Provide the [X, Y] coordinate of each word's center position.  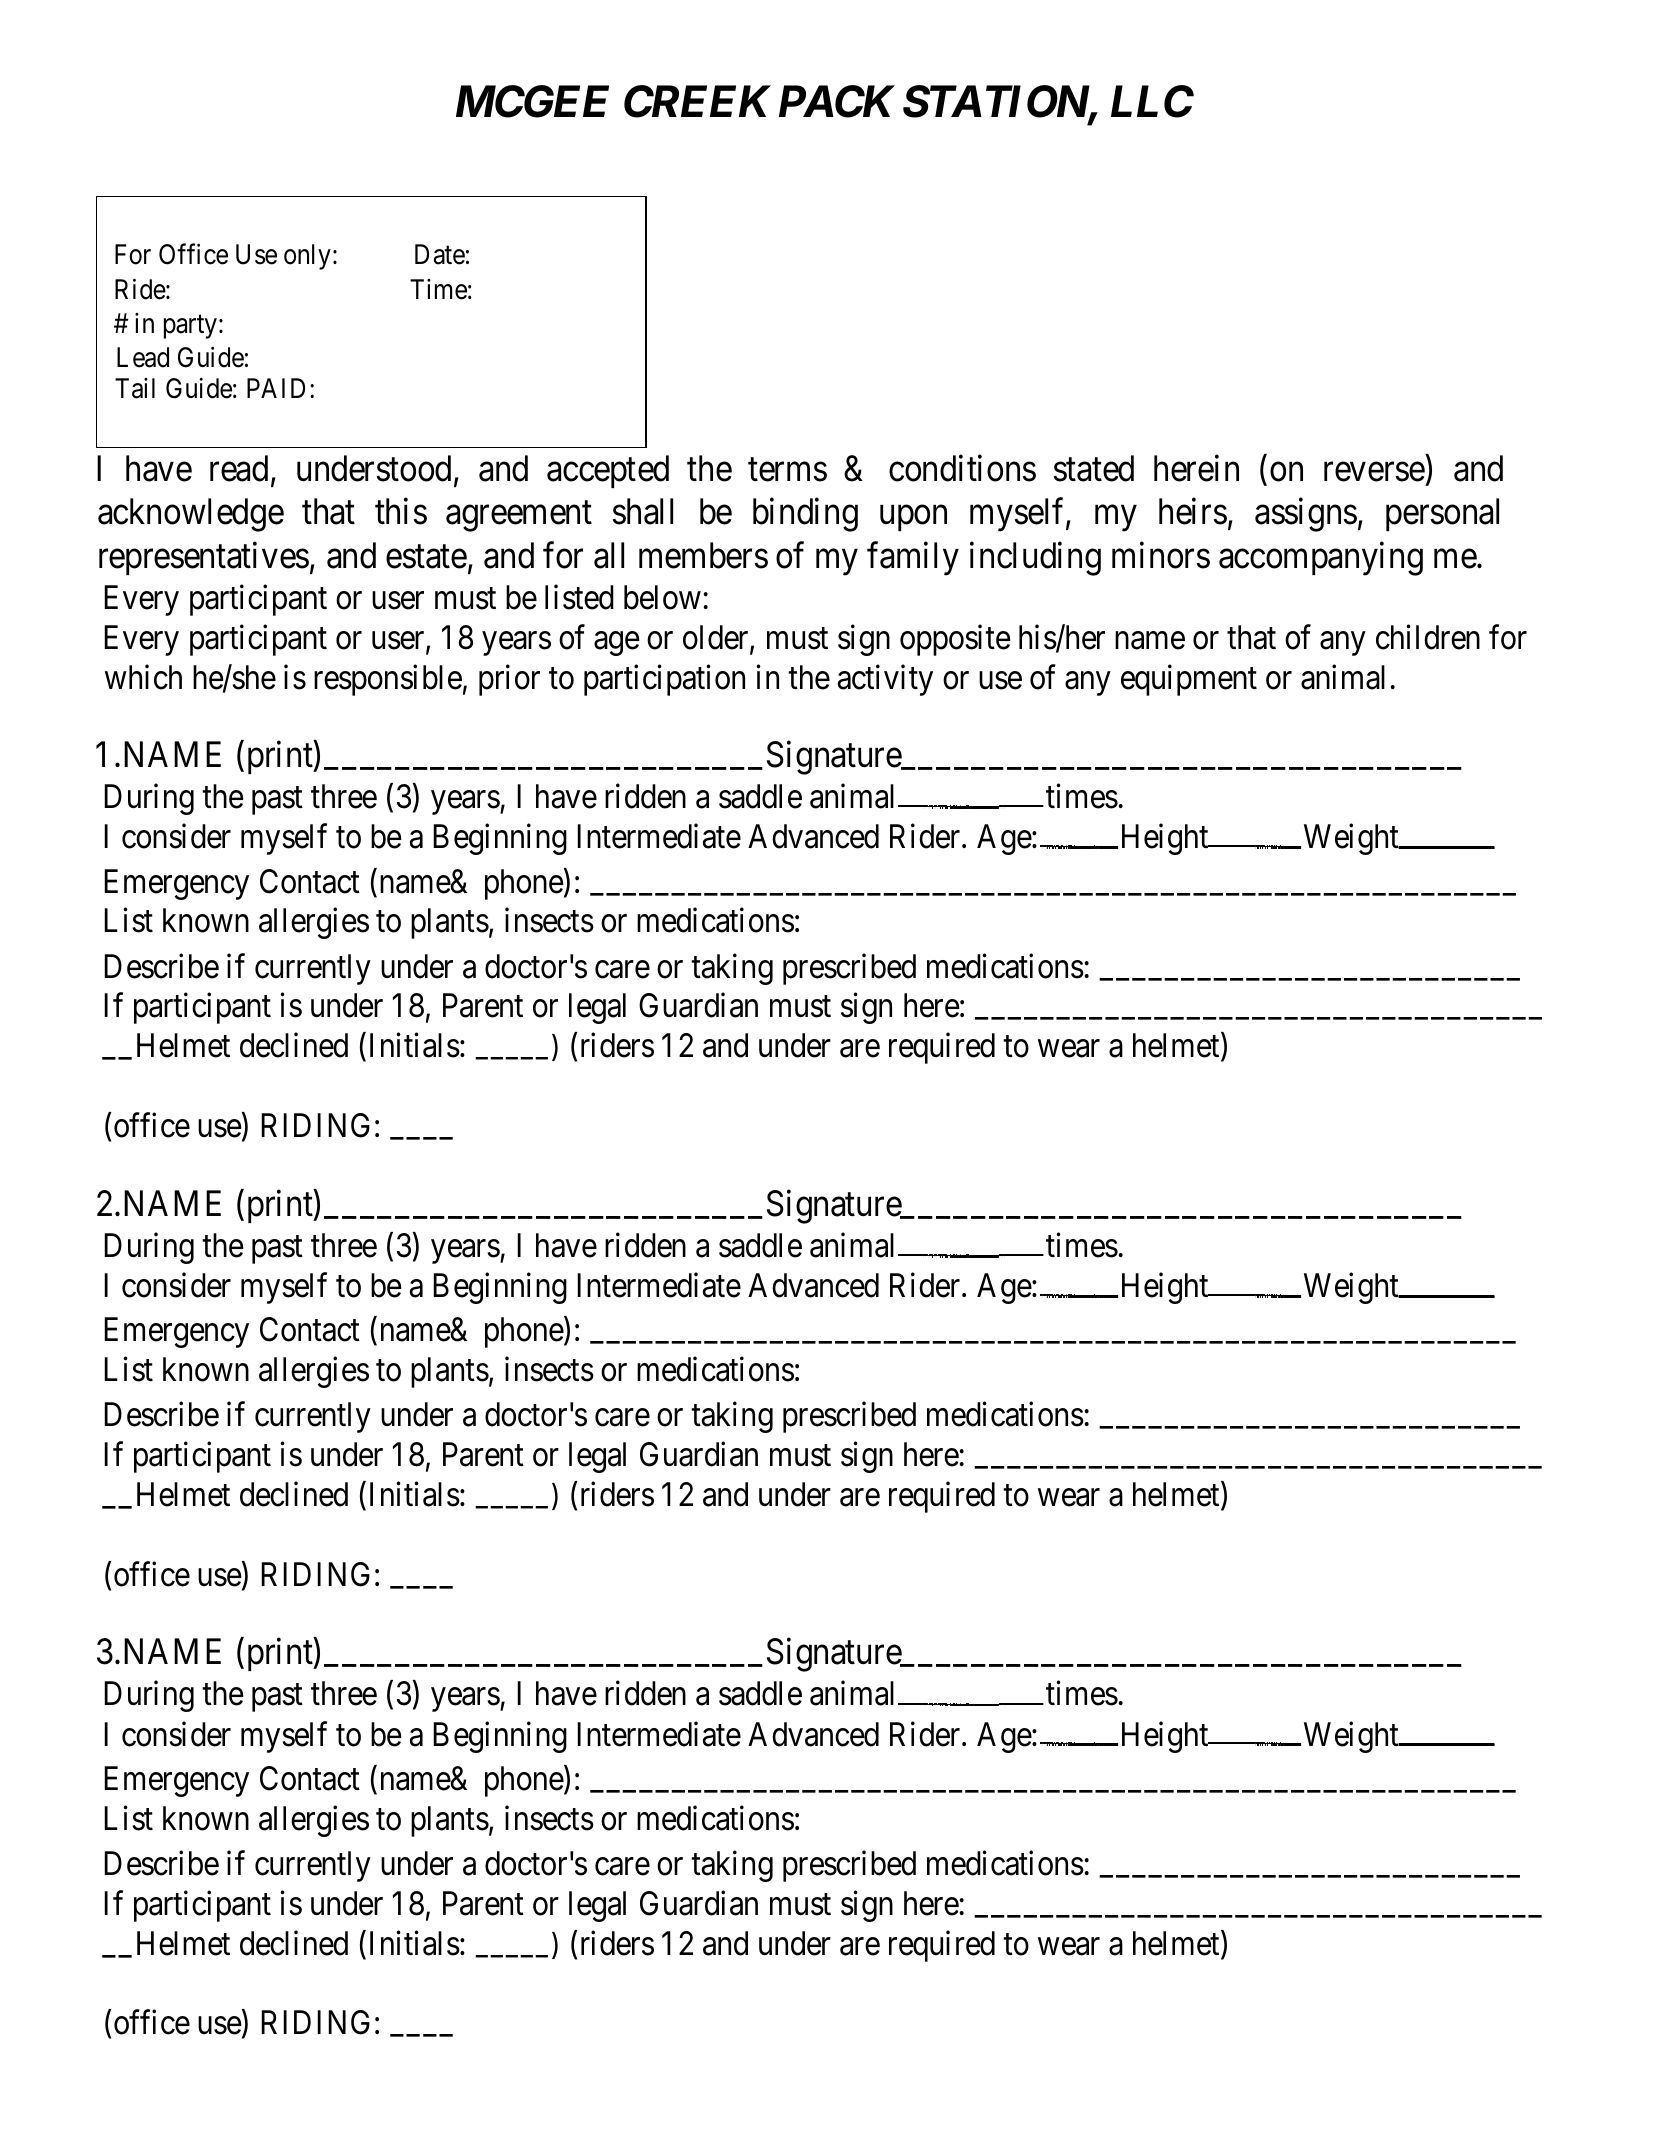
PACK [837, 101]
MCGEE [532, 101]
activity [885, 680]
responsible [388, 680]
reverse [1374, 472]
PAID [276, 388]
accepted [608, 471]
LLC [1152, 101]
